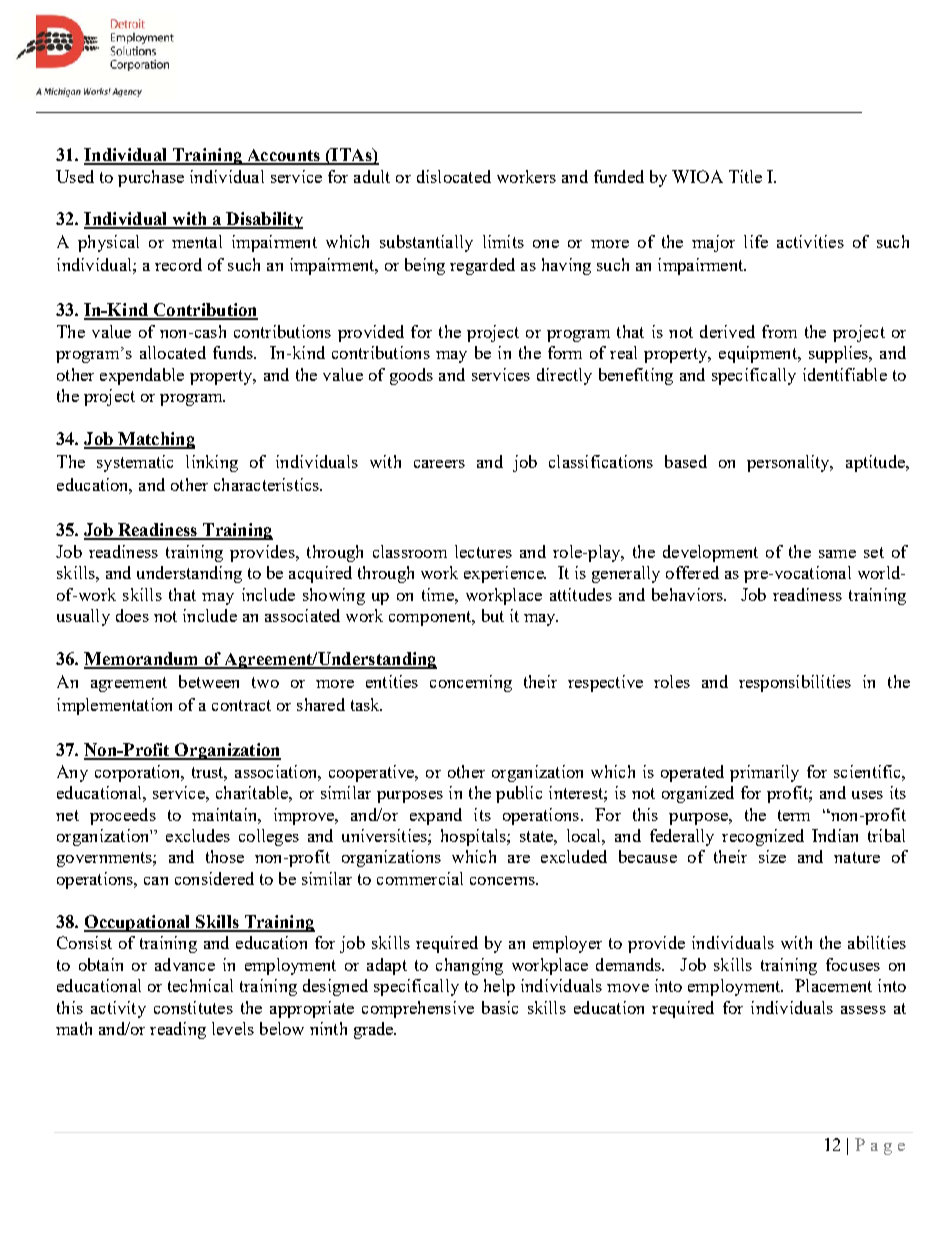 The image size is (952, 1233). Describe the element at coordinates (745, 176) in the page. I see `Title` at that location.
